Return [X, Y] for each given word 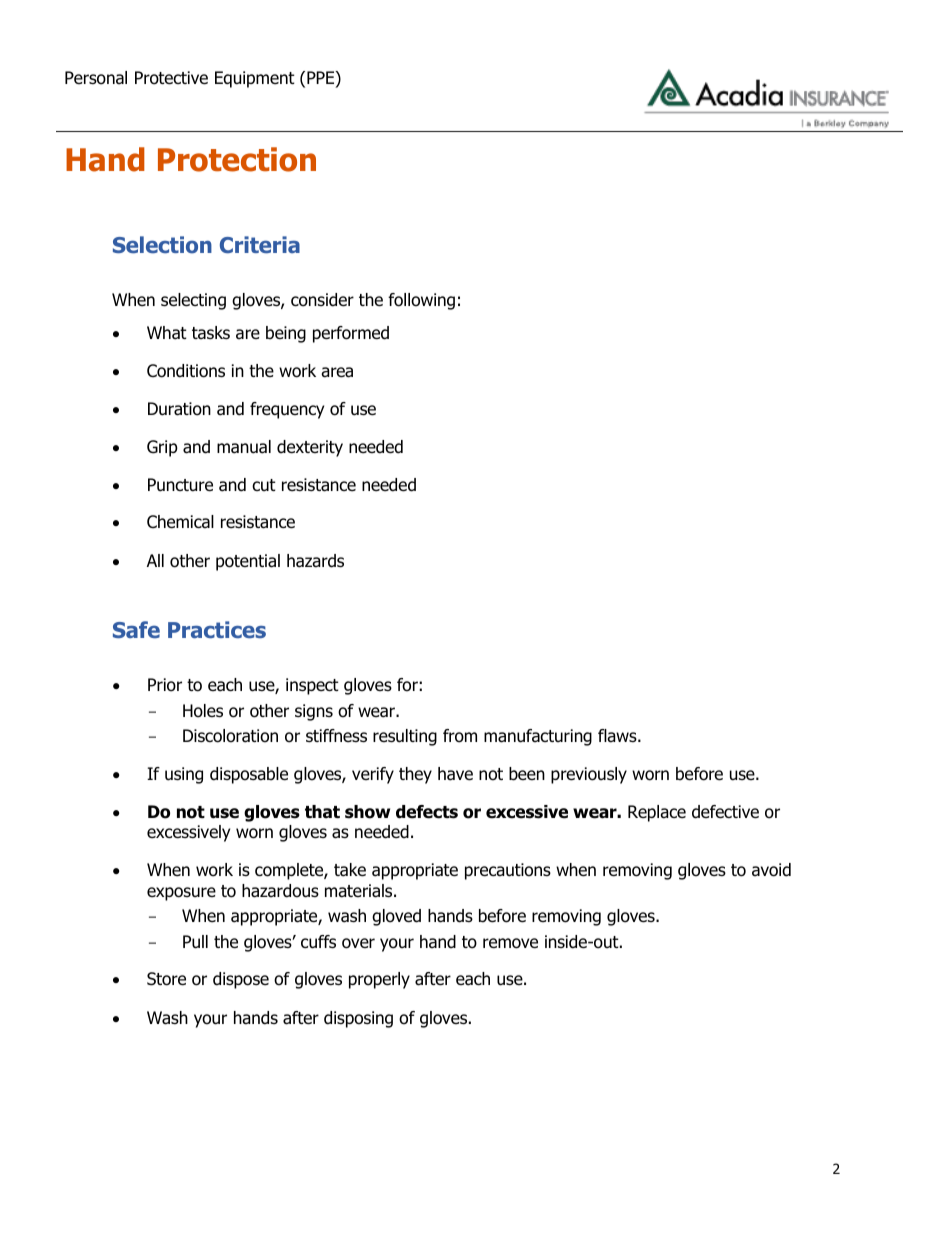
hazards [315, 561]
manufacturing [538, 737]
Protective [171, 78]
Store [166, 979]
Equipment [255, 79]
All [155, 560]
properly [379, 980]
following [421, 301]
